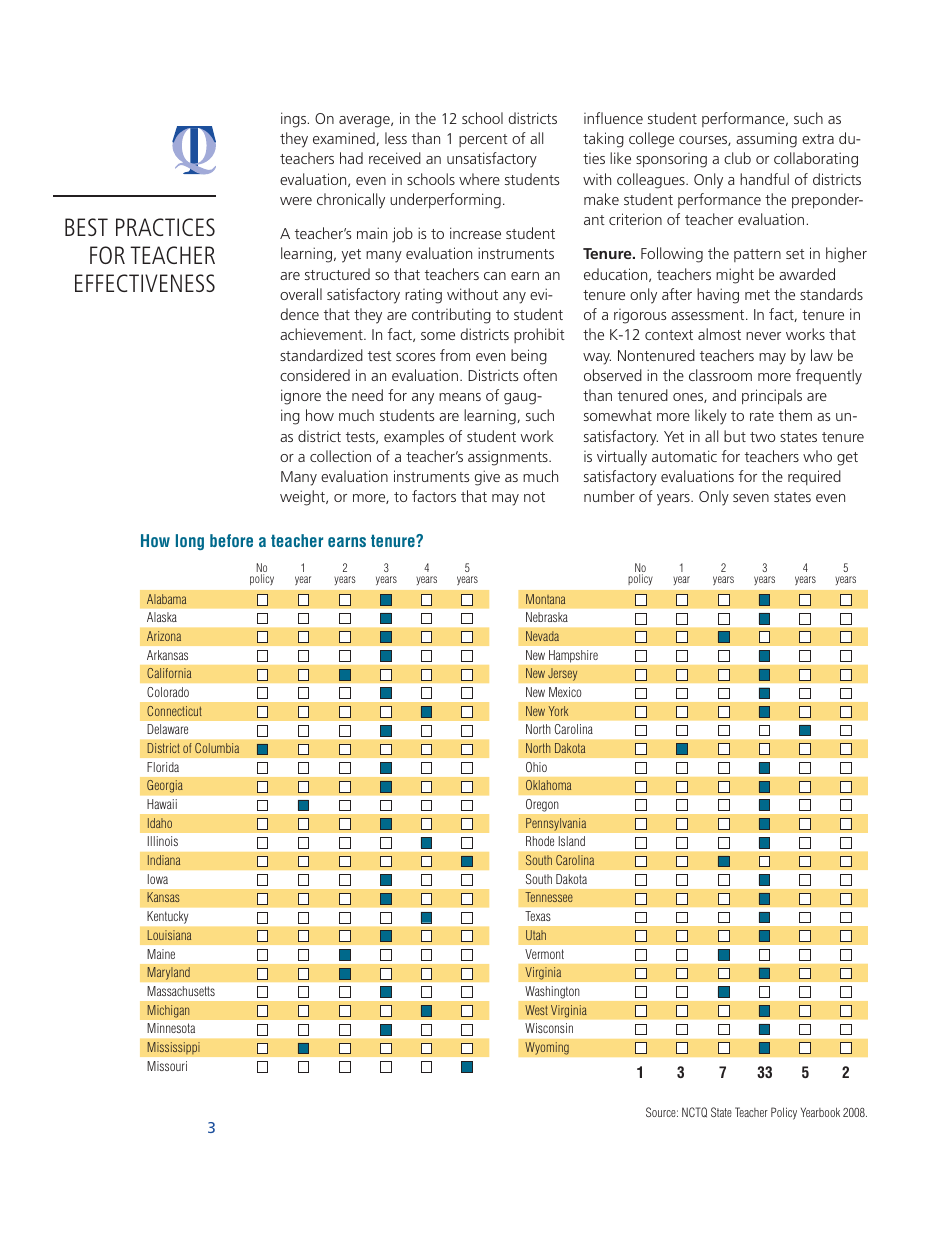 Image resolution: width=952 pixels, height=1233 pixels. I want to click on Minnesota, so click(171, 1028).
